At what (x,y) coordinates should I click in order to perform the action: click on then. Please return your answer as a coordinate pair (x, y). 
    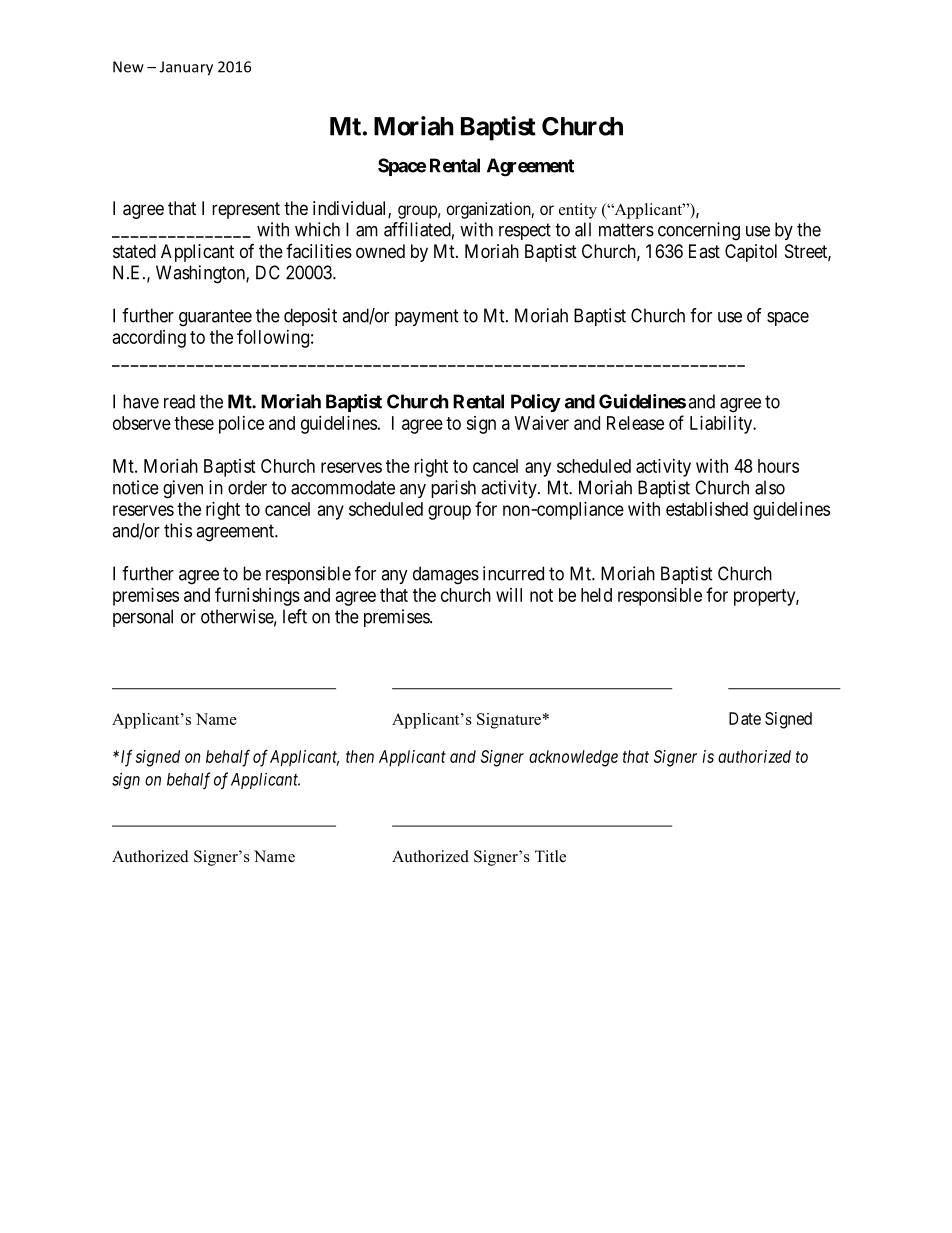
    Looking at the image, I should click on (360, 756).
